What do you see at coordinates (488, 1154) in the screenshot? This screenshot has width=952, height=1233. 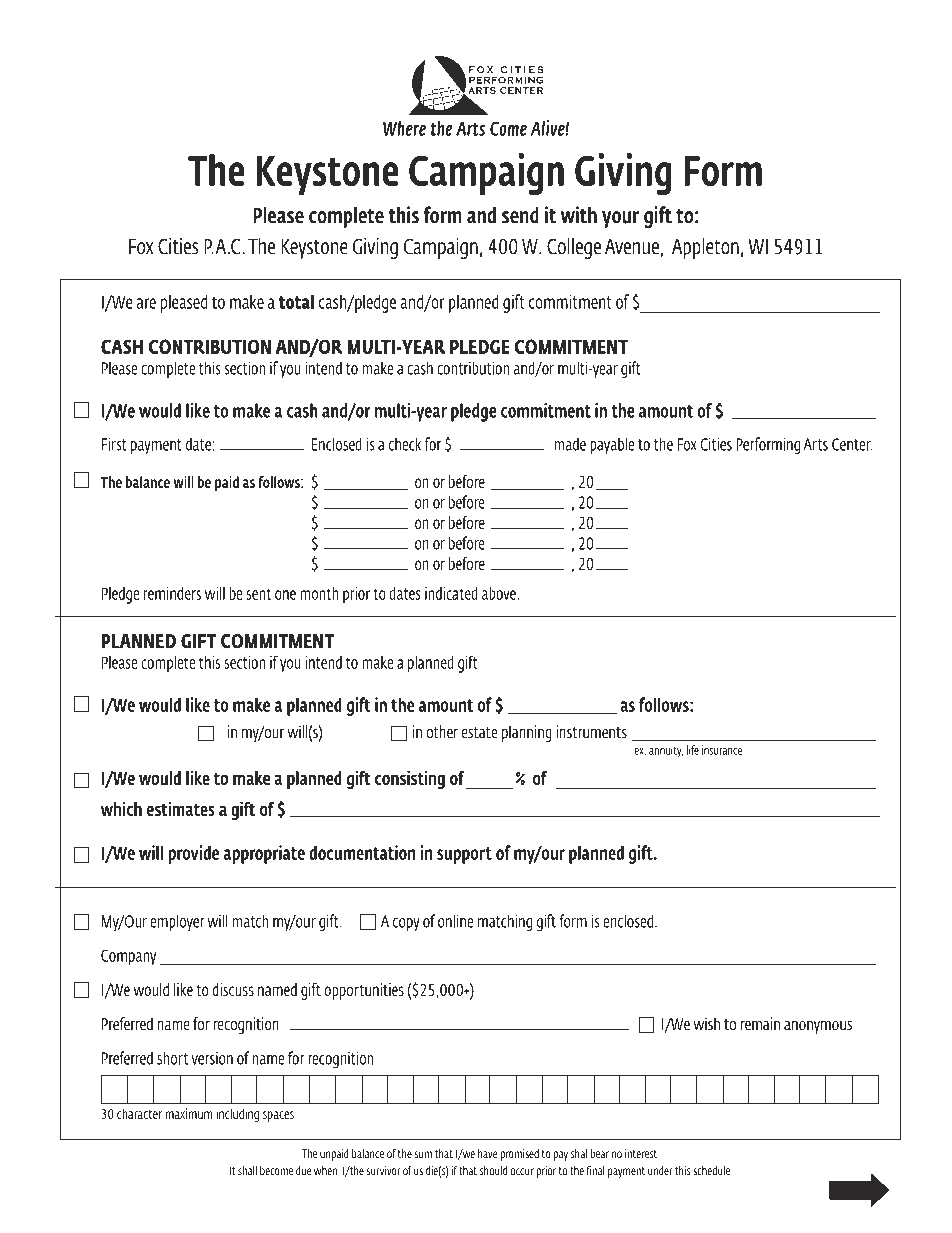 I see `have` at bounding box center [488, 1154].
